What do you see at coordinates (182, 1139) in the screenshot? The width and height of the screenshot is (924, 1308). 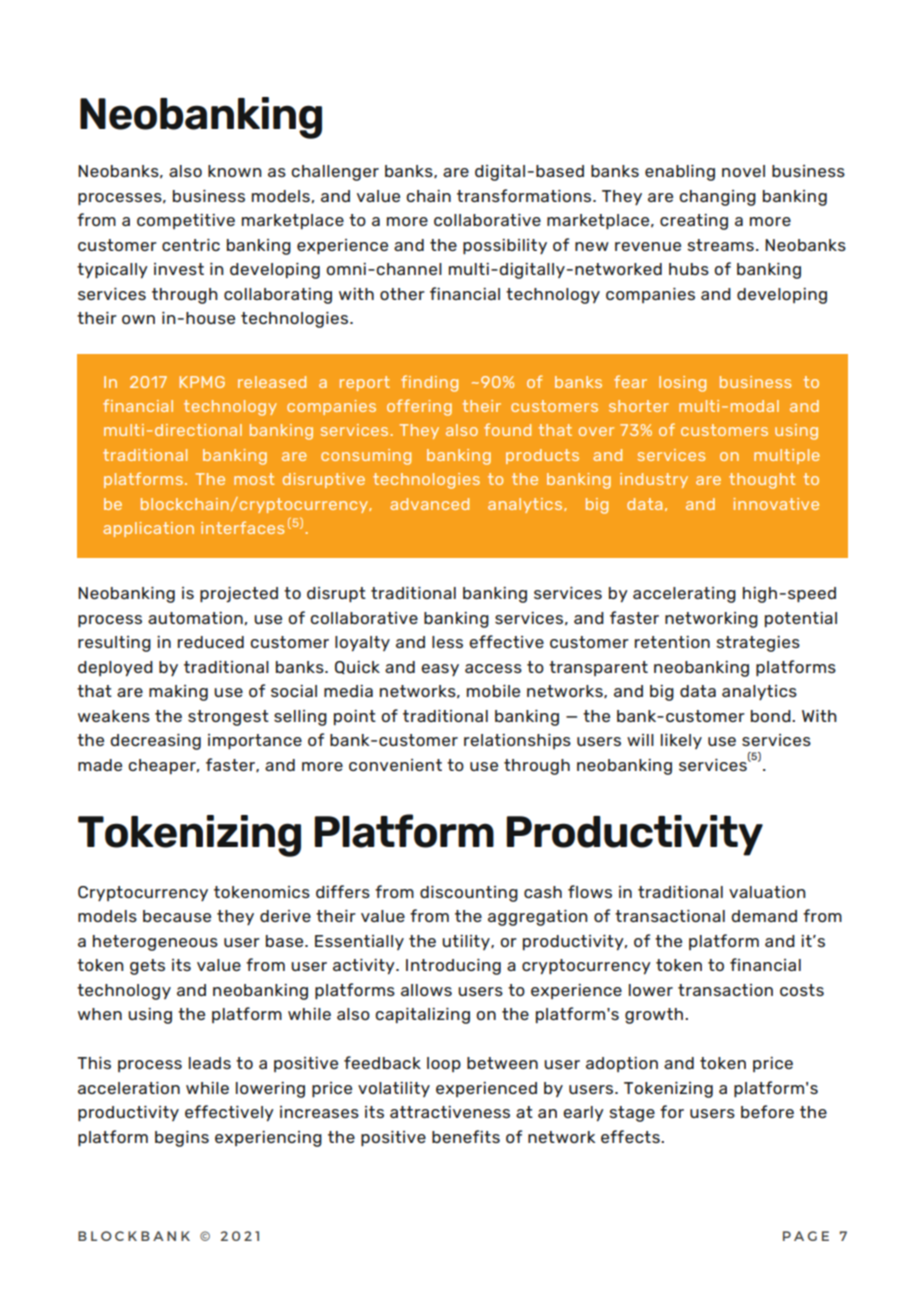 I see `begins` at bounding box center [182, 1139].
